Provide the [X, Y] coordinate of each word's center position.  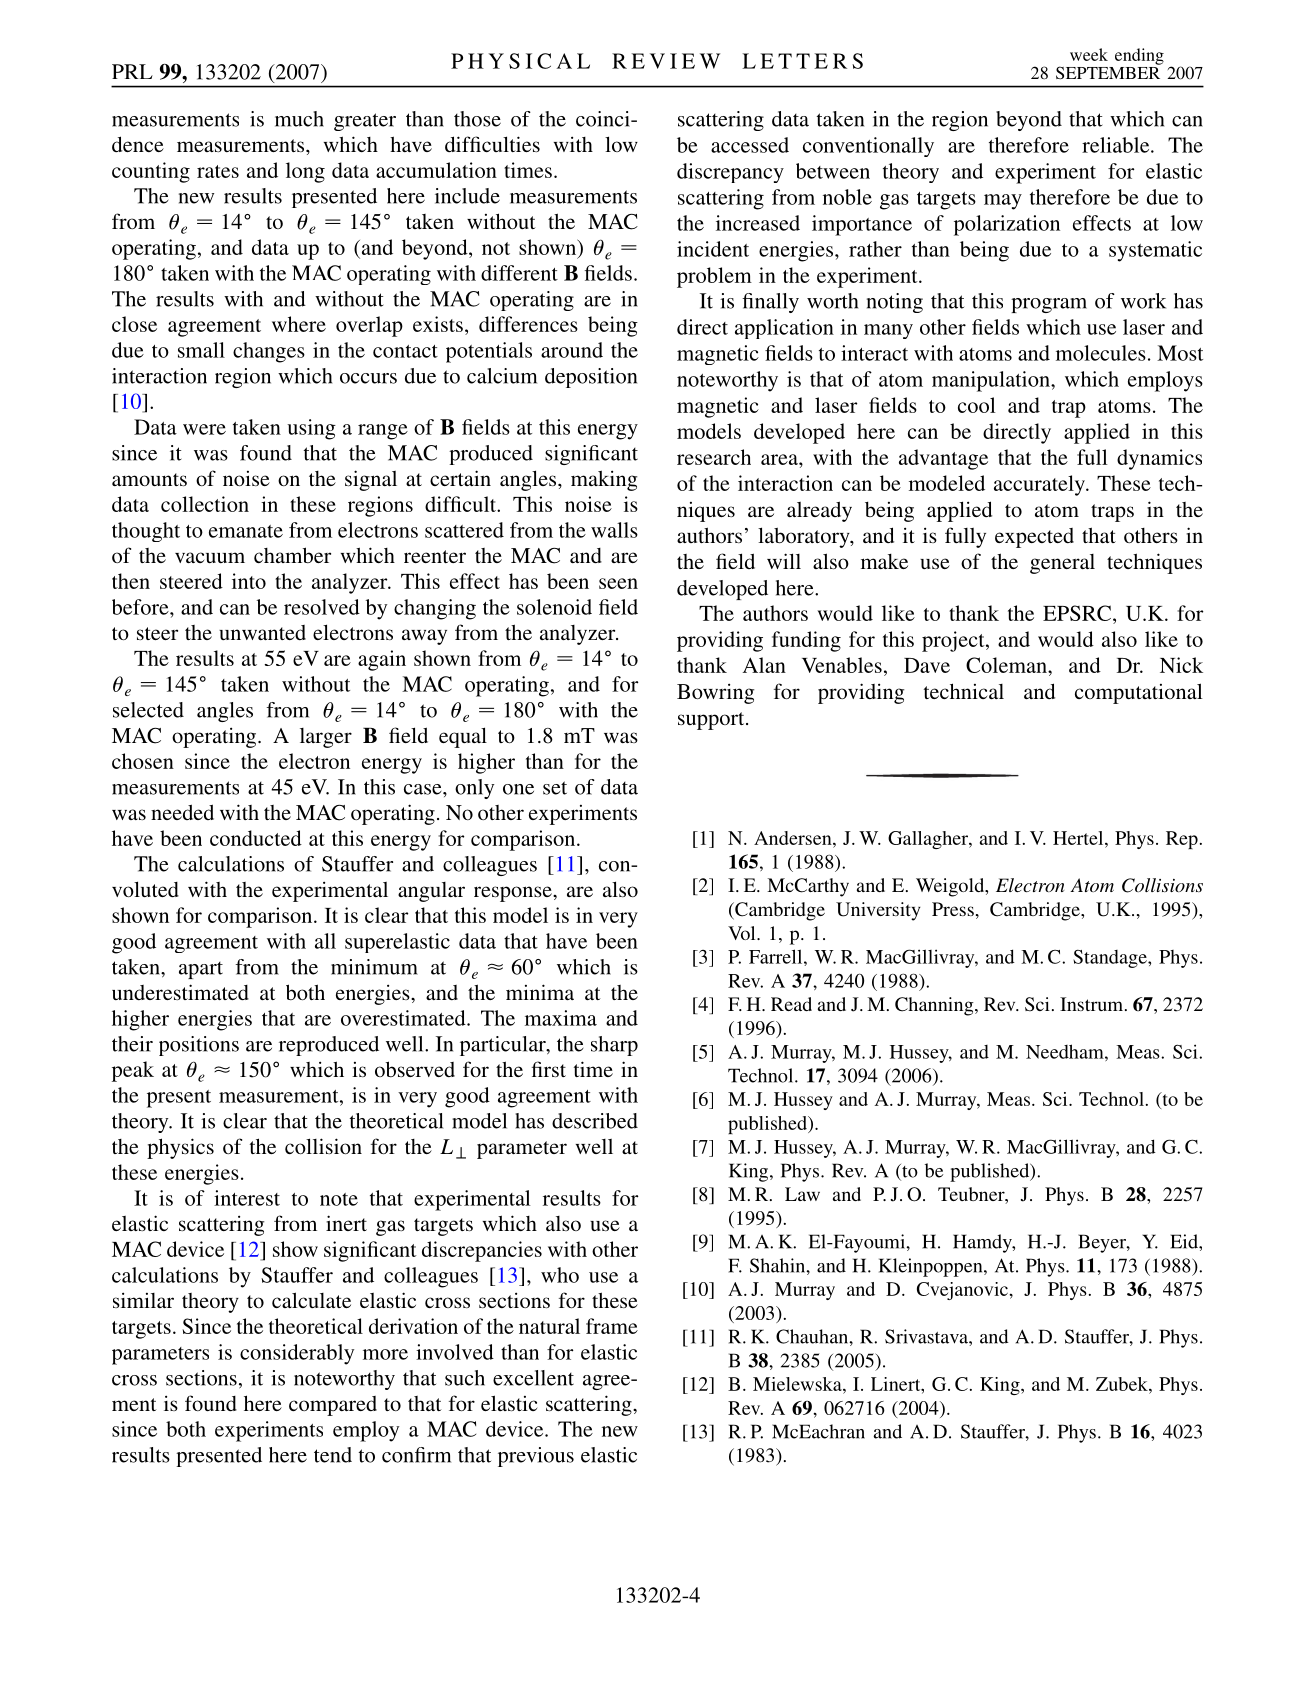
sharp [614, 1046]
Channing [935, 1006]
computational [1139, 693]
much [299, 119]
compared [333, 1406]
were [204, 429]
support [712, 721]
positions [199, 1046]
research [714, 457]
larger [326, 738]
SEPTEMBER [1108, 72]
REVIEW [666, 61]
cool [977, 405]
